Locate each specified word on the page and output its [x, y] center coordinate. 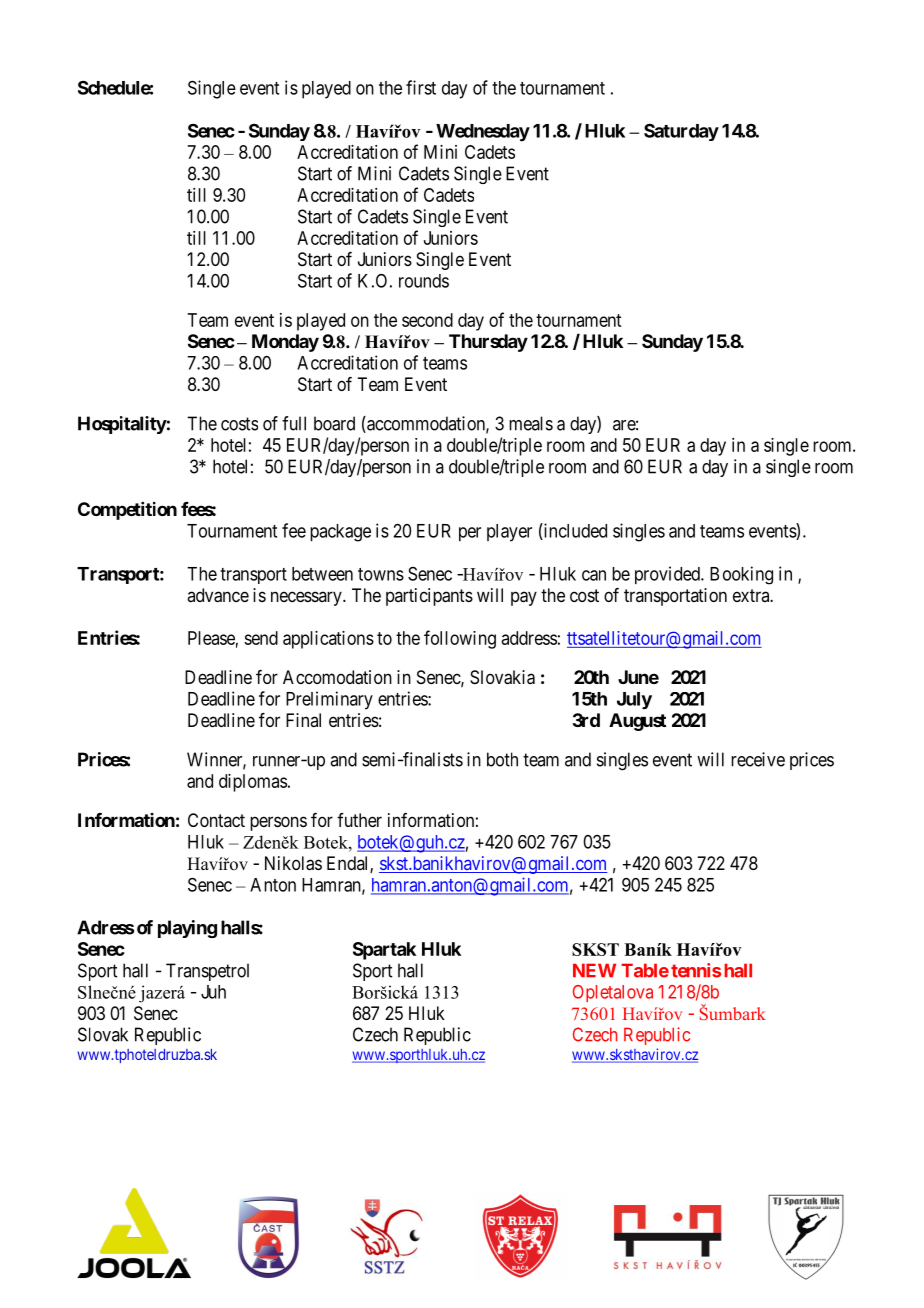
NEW [594, 970]
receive [758, 759]
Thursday [488, 343]
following [460, 639]
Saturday [681, 132]
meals [531, 423]
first [421, 87]
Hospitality [122, 425]
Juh [213, 992]
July [634, 700]
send [261, 638]
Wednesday [483, 132]
